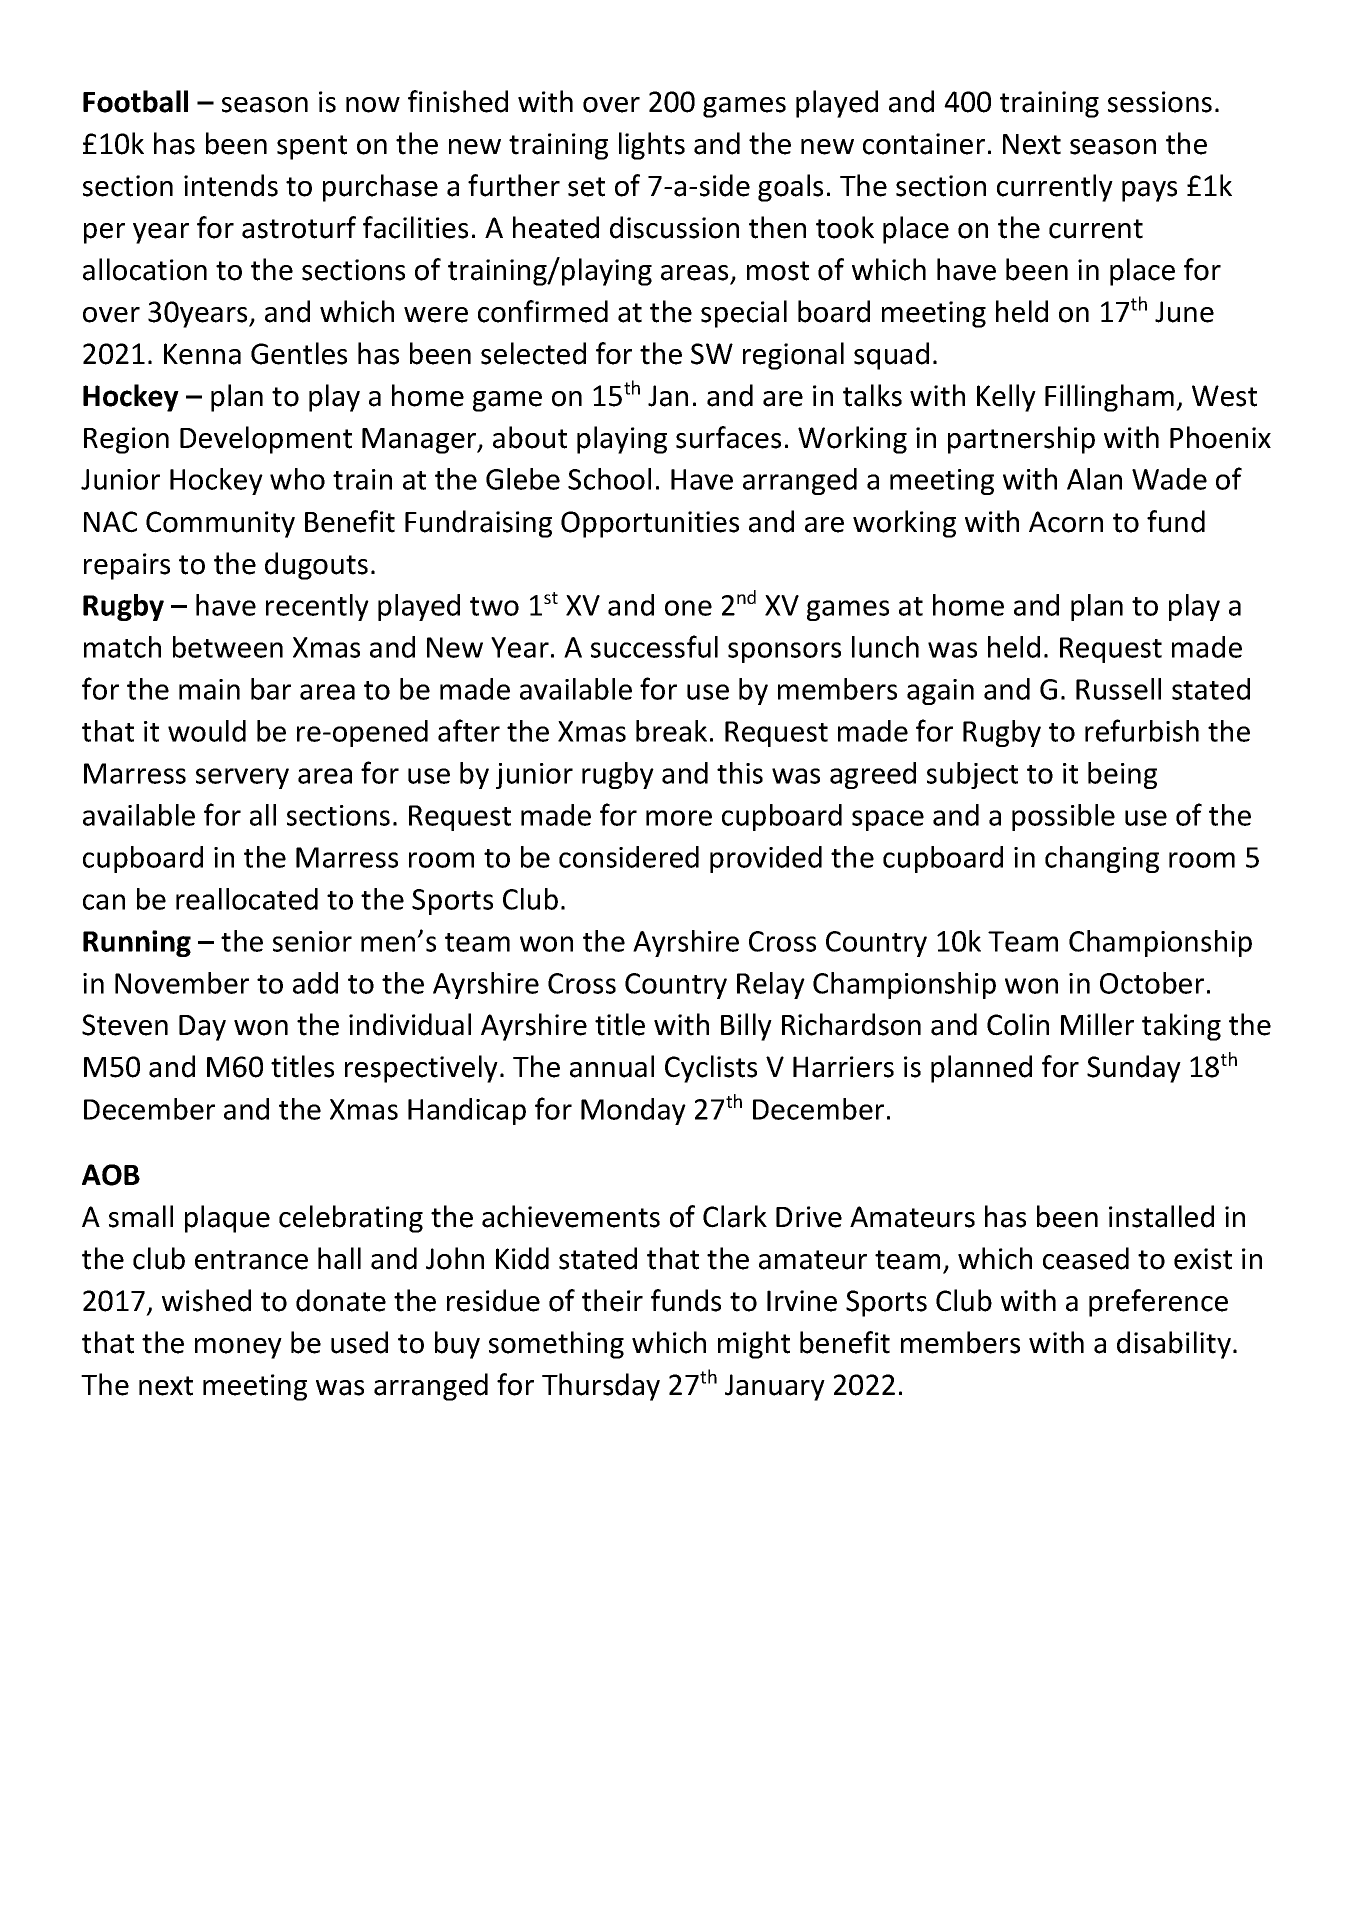  Describe the element at coordinates (671, 731) in the page. I see `break` at that location.
